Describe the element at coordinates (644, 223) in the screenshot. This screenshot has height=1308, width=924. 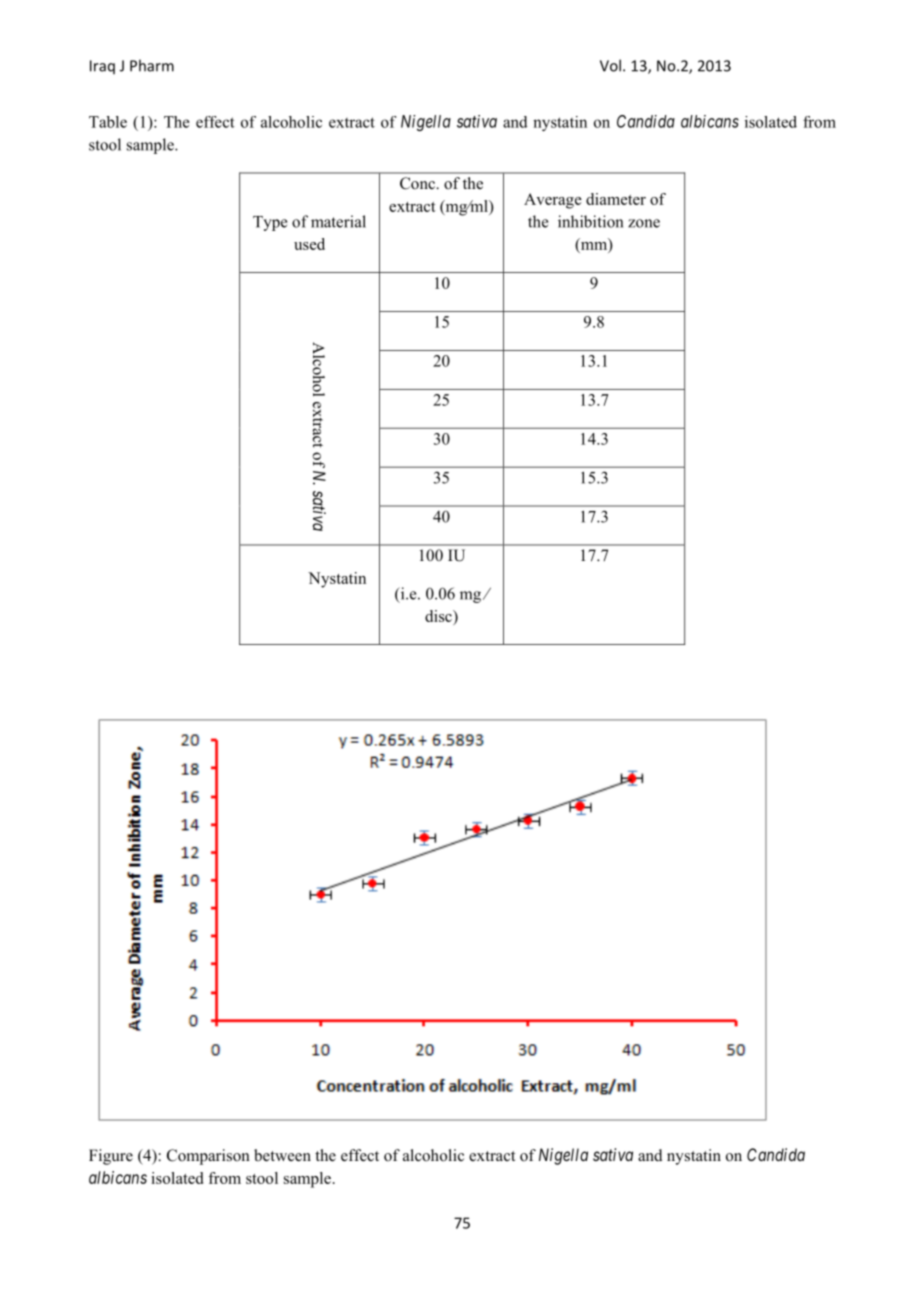
I see `zone` at that location.
